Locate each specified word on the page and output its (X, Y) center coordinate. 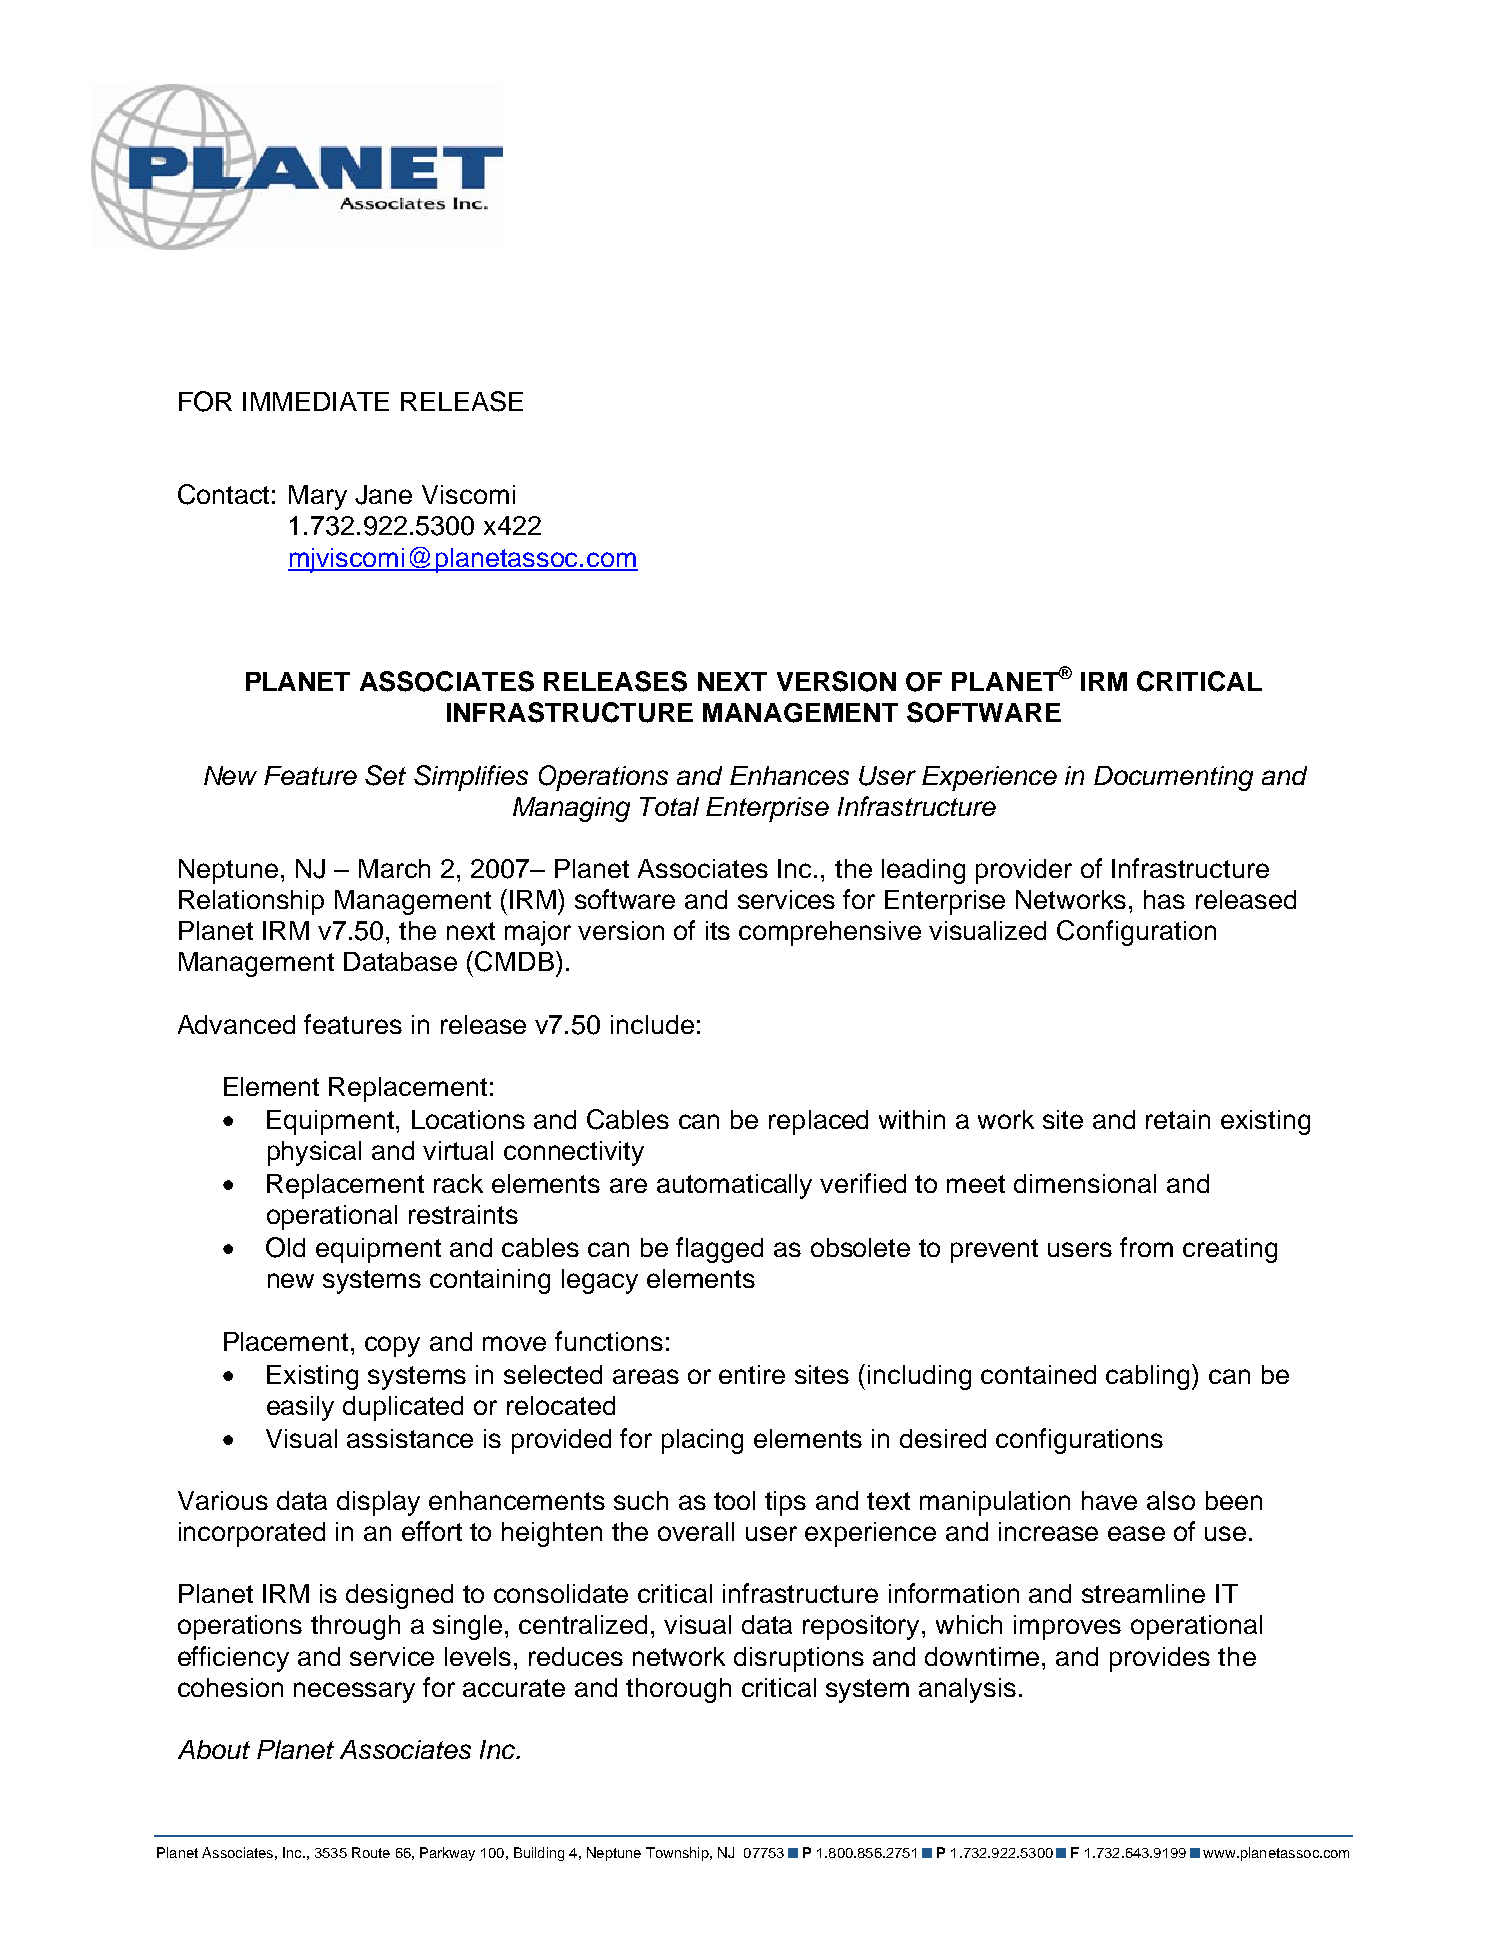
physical (314, 1153)
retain (1178, 1119)
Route (371, 1852)
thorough (678, 1690)
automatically (734, 1186)
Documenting (1173, 778)
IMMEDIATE (316, 401)
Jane (383, 495)
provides (1160, 1659)
